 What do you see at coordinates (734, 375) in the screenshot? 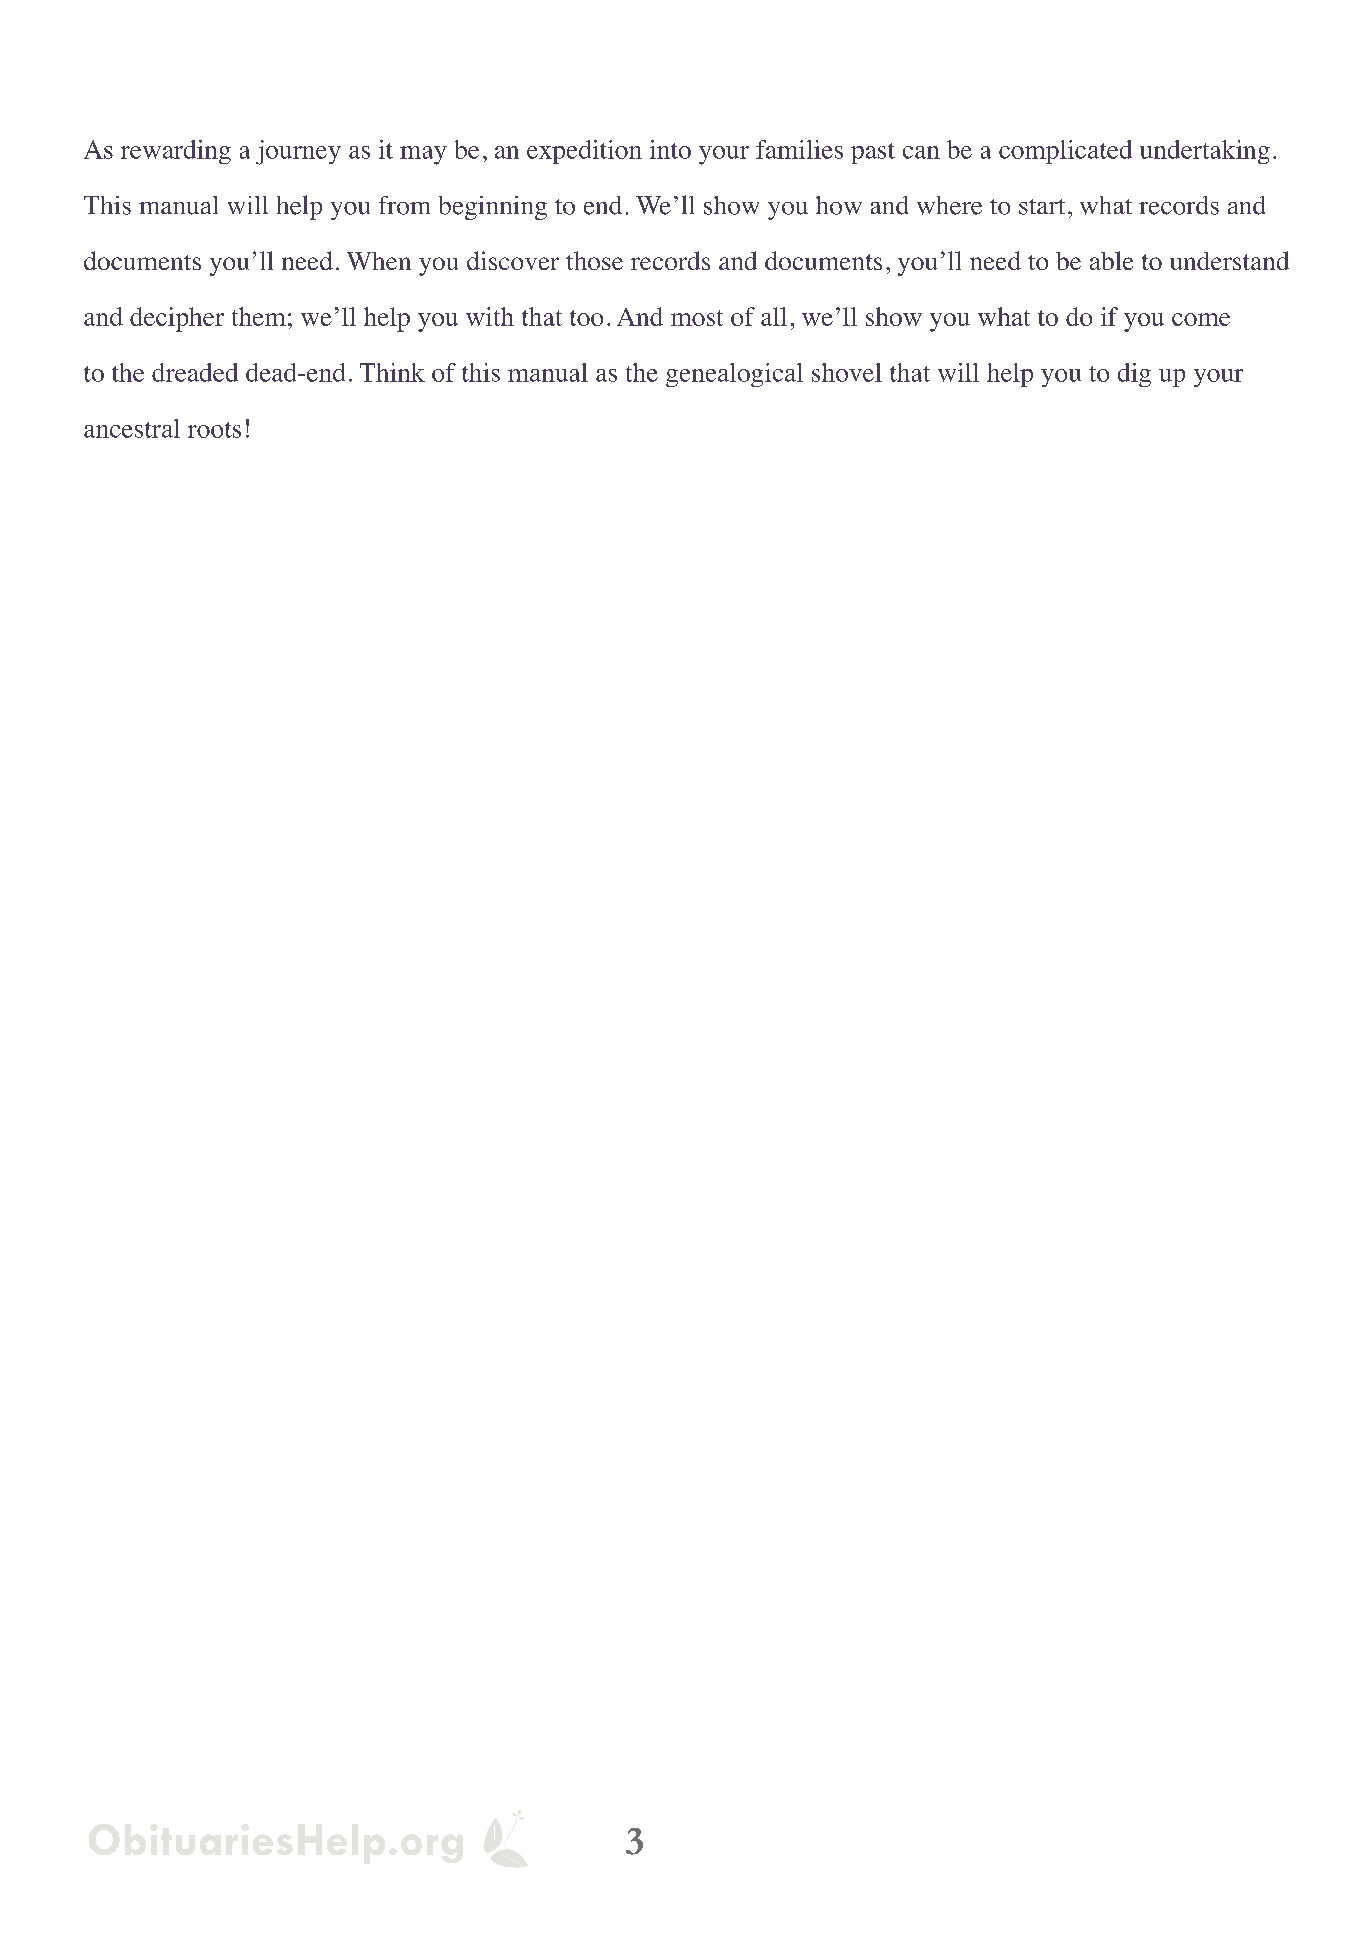
I see `genealogical` at bounding box center [734, 375].
